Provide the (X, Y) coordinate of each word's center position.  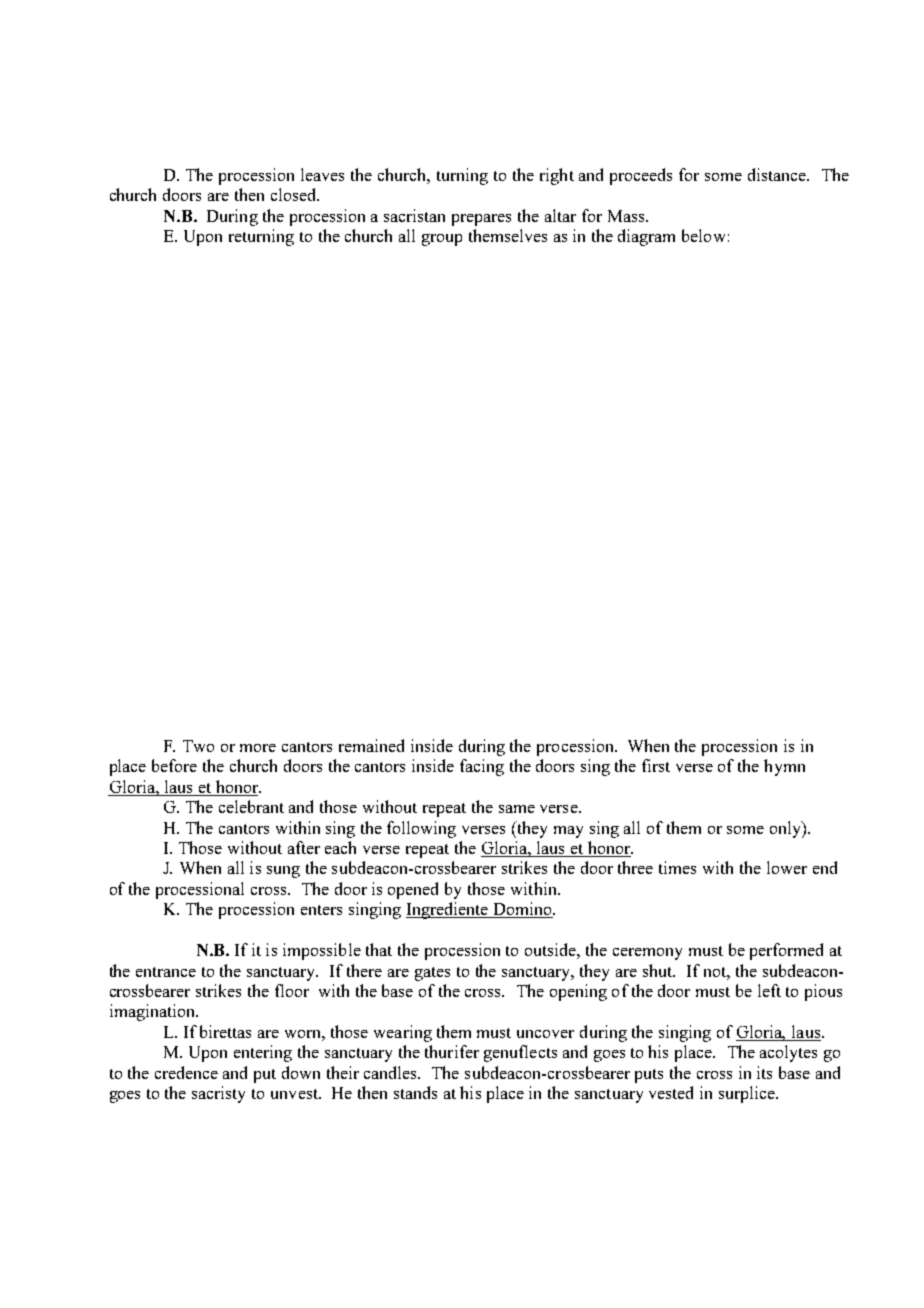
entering (263, 1053)
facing (482, 767)
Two (198, 746)
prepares (481, 220)
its (764, 1072)
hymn (784, 767)
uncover (545, 1034)
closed (295, 194)
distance (778, 174)
